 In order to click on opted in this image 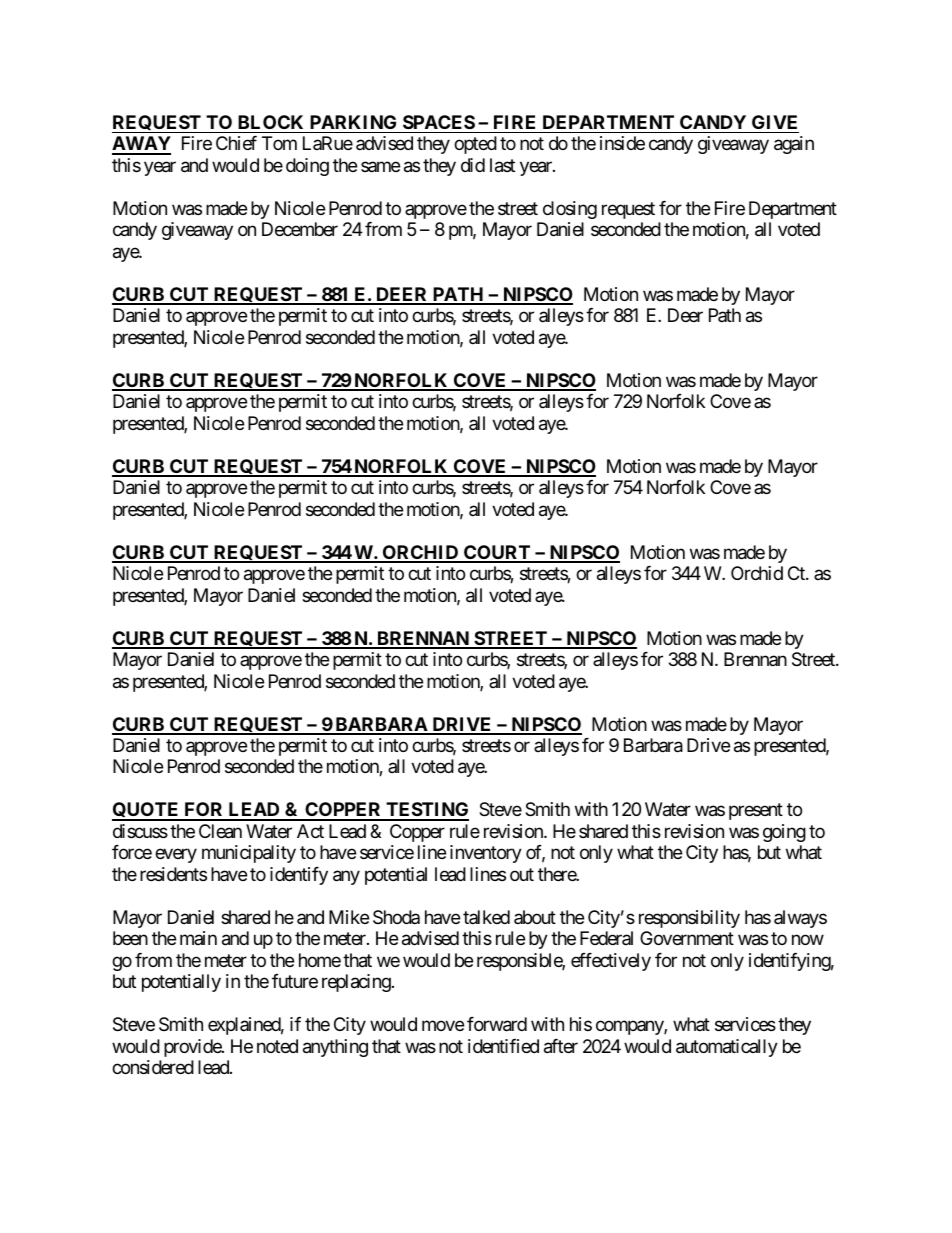, I will do `click(475, 145)`.
